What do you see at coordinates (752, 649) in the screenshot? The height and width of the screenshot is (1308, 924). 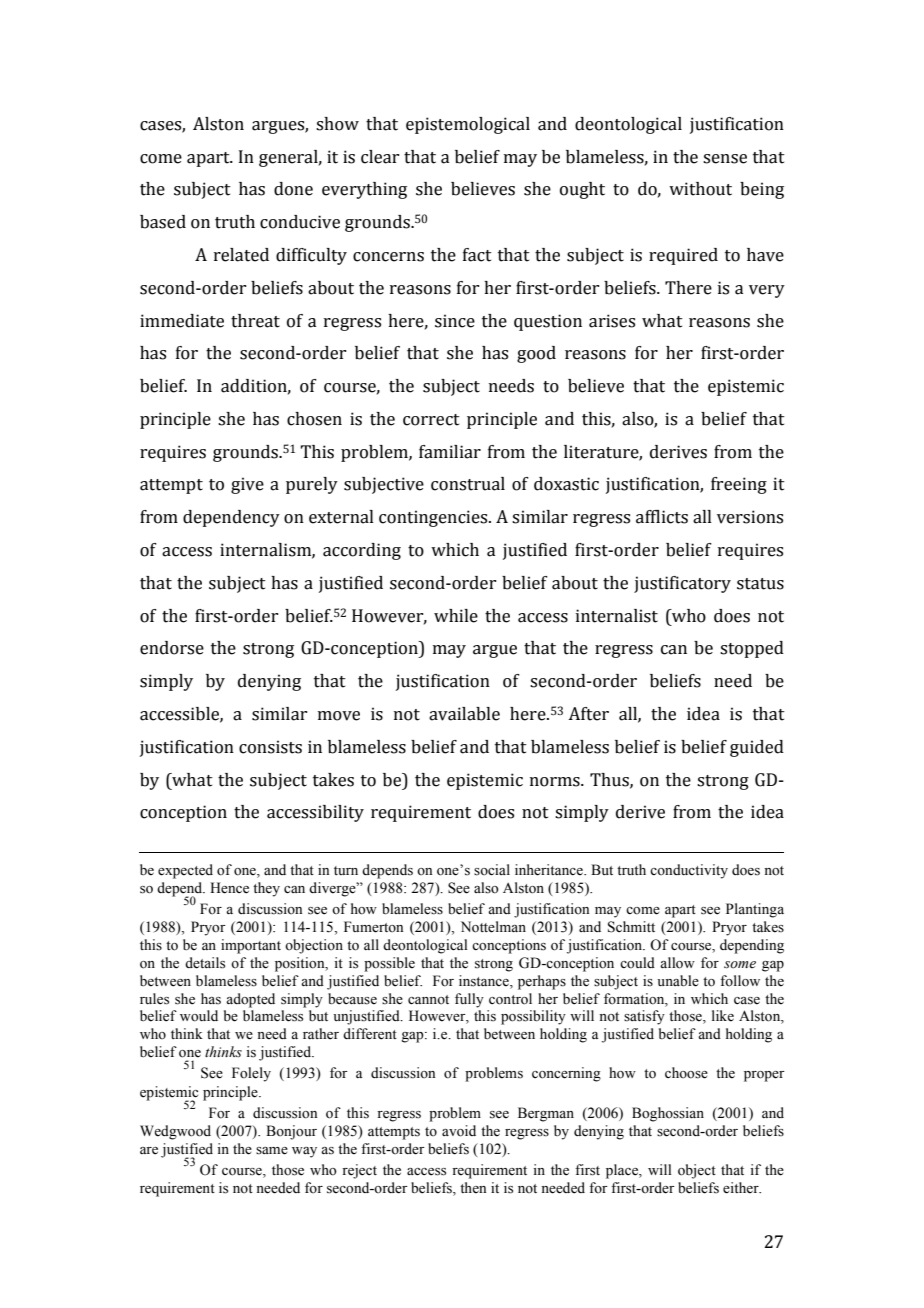 I see `stopped` at bounding box center [752, 649].
